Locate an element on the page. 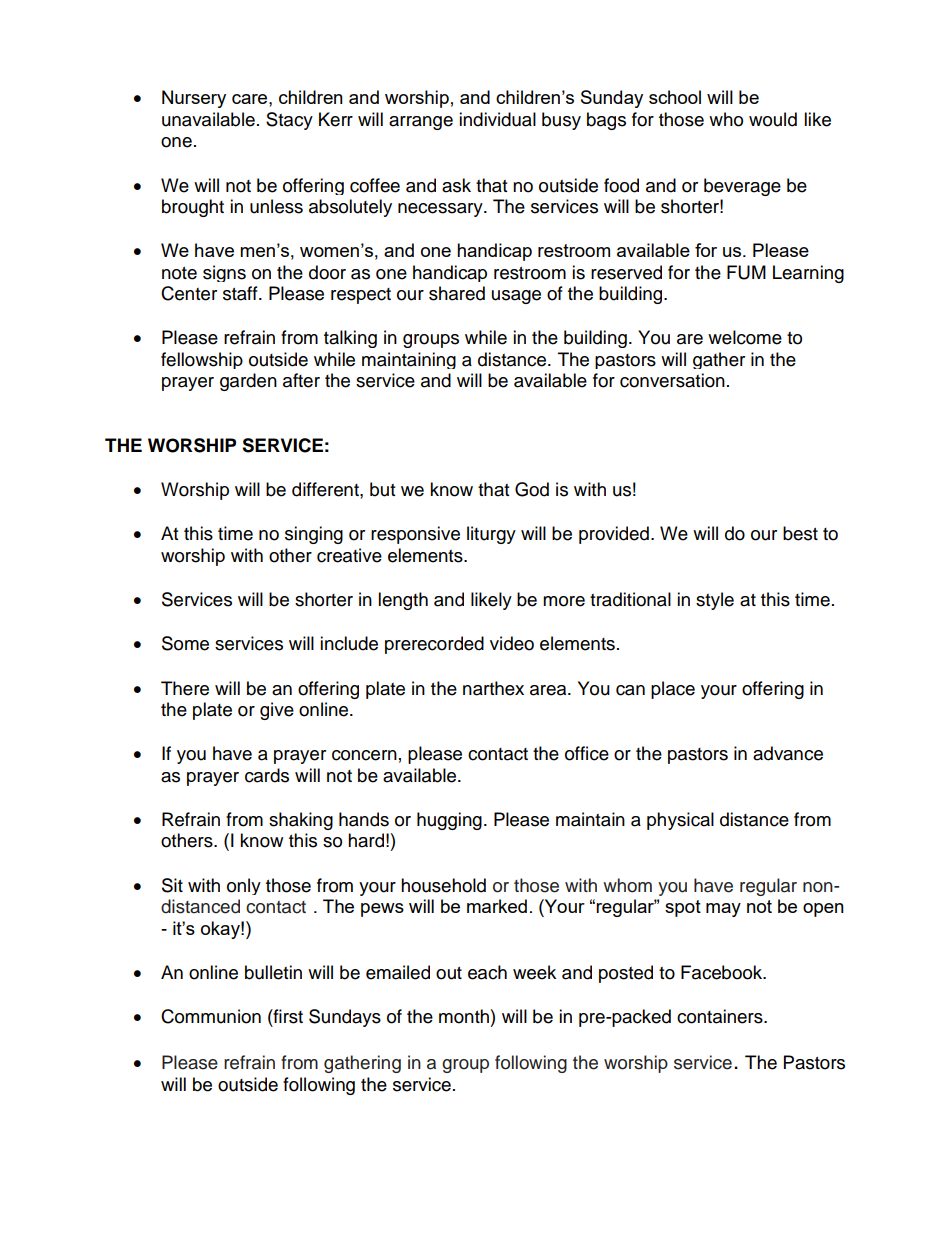  would is located at coordinates (773, 119).
